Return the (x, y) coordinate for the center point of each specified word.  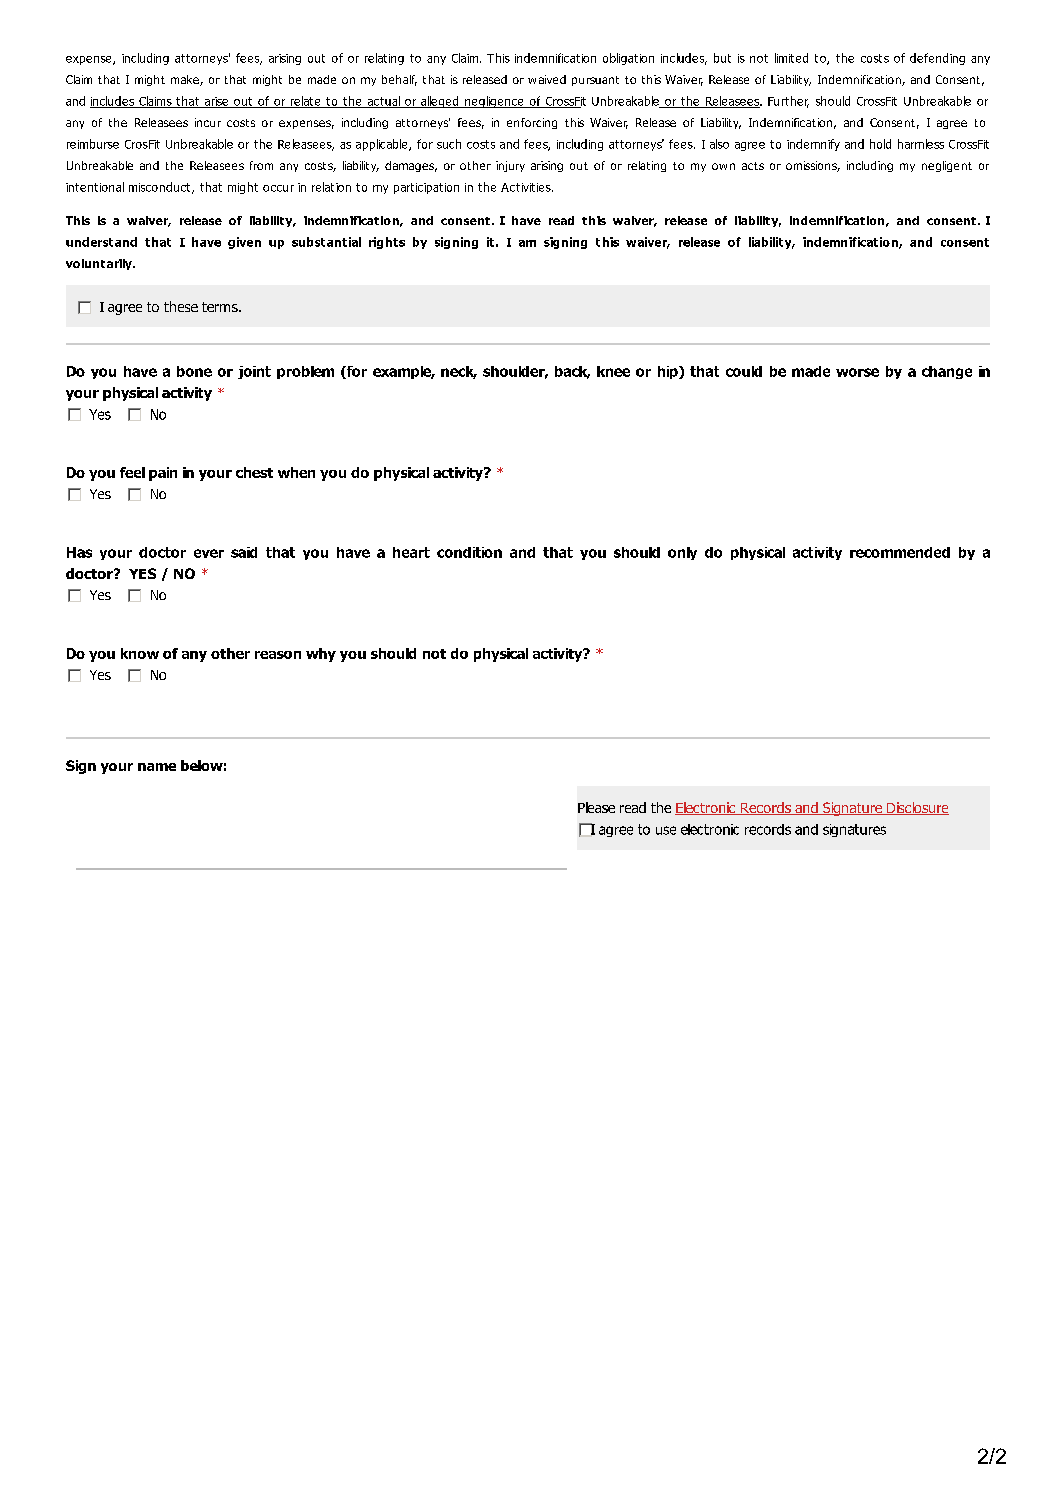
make (186, 80)
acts (753, 166)
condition (469, 552)
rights (387, 243)
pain (163, 474)
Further (788, 102)
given (244, 243)
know (140, 653)
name (157, 767)
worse (857, 372)
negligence (494, 102)
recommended (900, 552)
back (572, 372)
